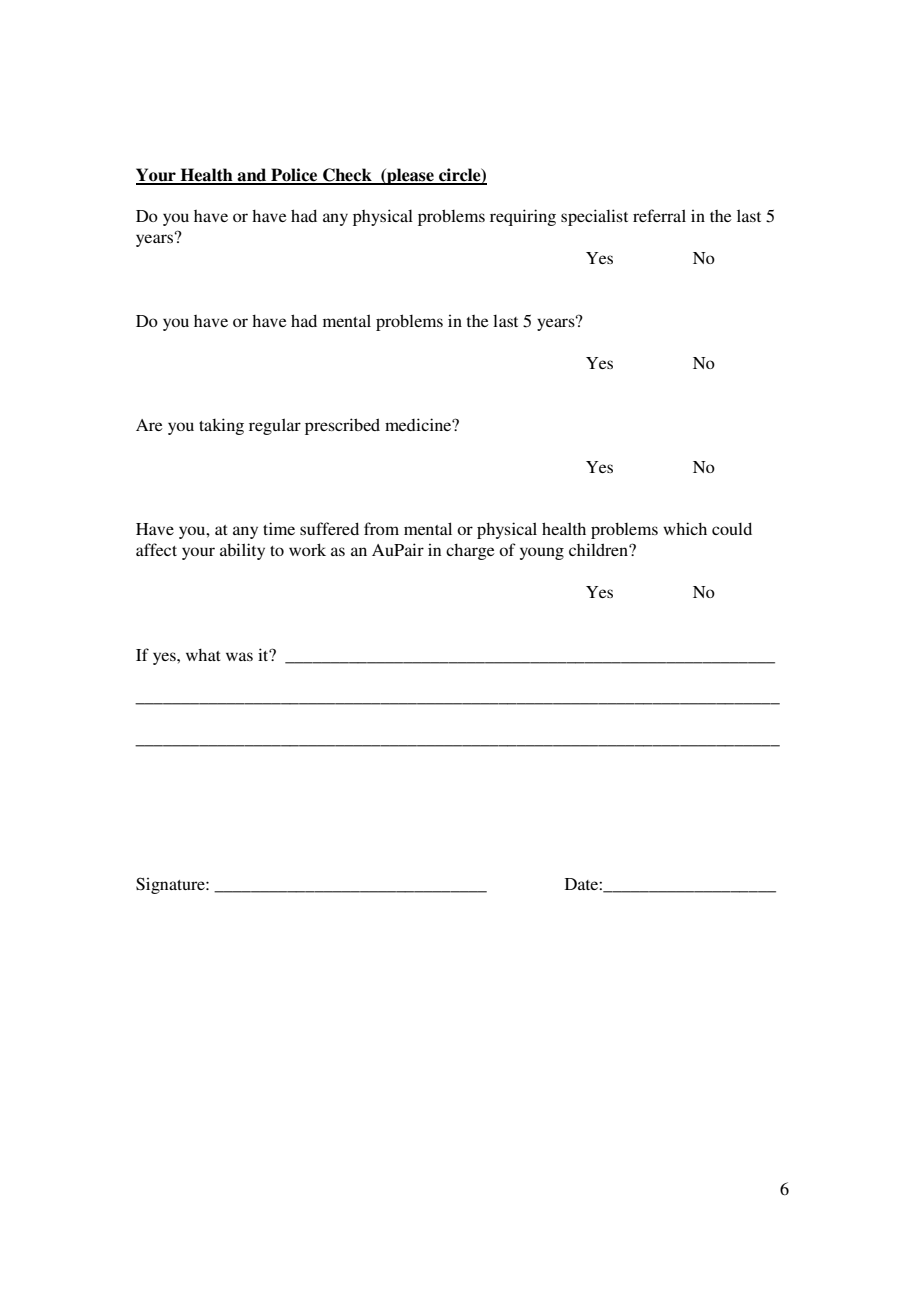 The width and height of the screenshot is (924, 1308). I want to click on taking, so click(221, 426).
